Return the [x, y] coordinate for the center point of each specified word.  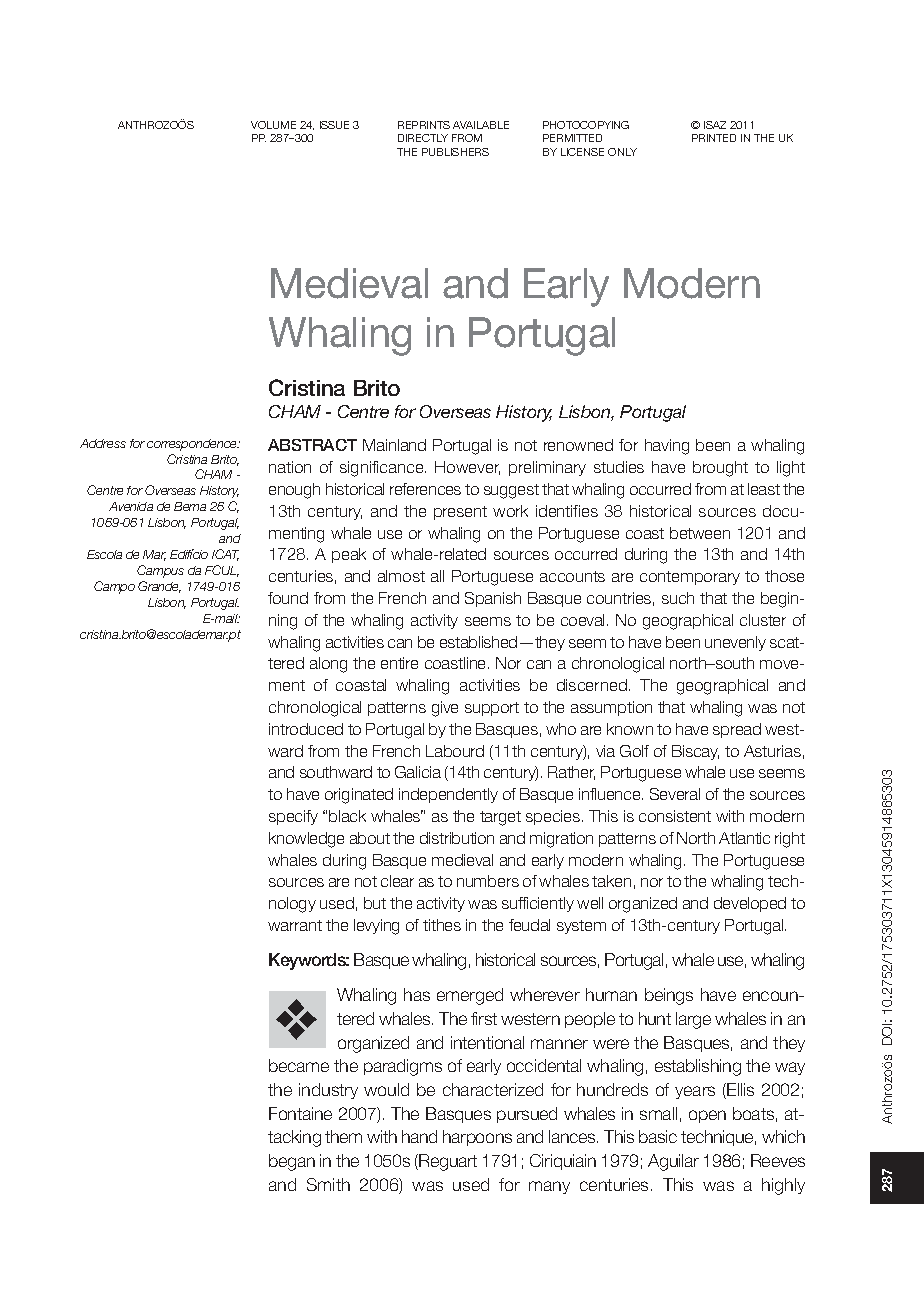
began [292, 1162]
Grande [159, 587]
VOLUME [273, 125]
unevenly [735, 643]
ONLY [622, 152]
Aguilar [673, 1162]
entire [399, 663]
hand [419, 1136]
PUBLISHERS [455, 152]
